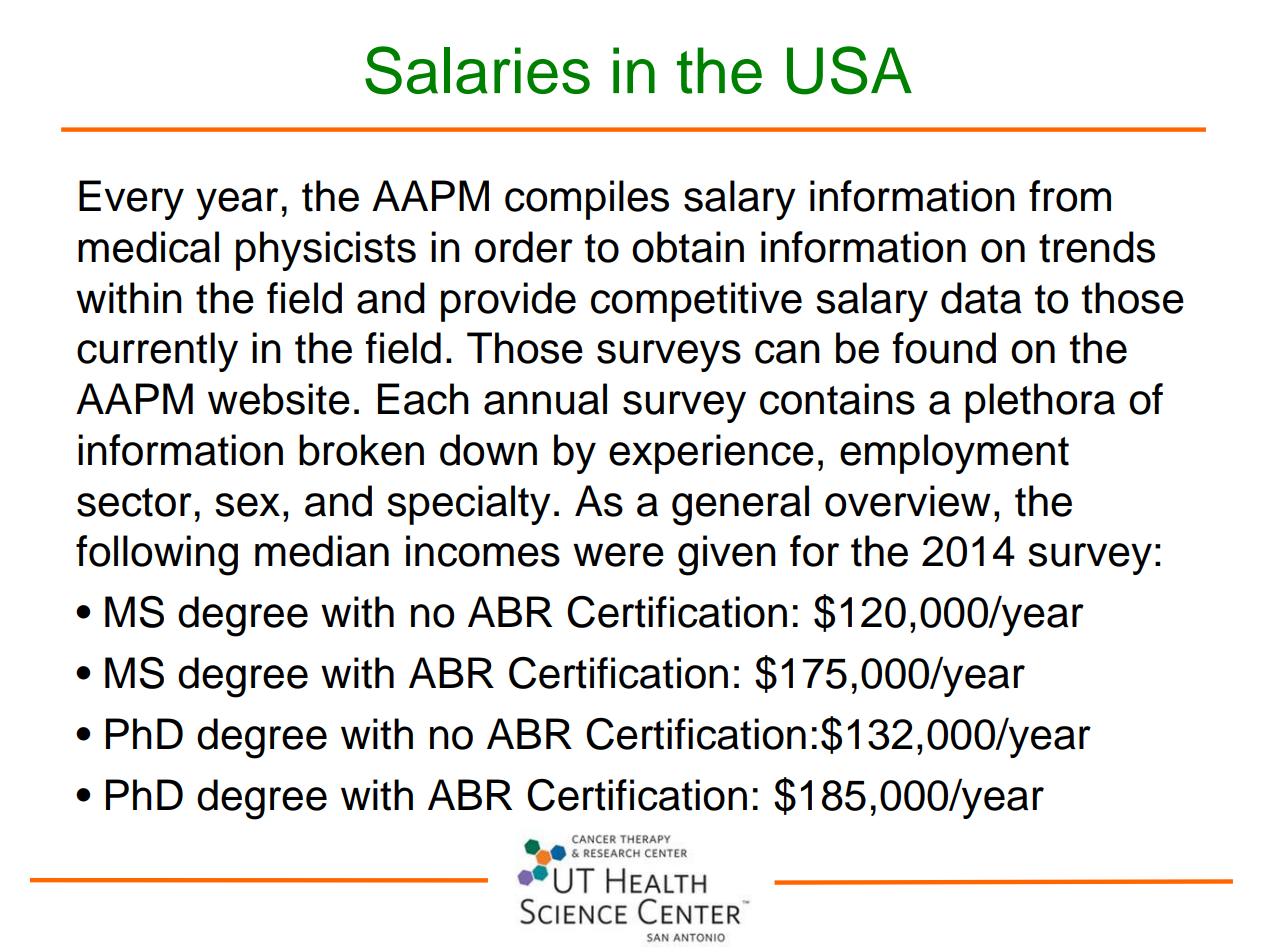  What do you see at coordinates (322, 551) in the document?
I see `median` at bounding box center [322, 551].
